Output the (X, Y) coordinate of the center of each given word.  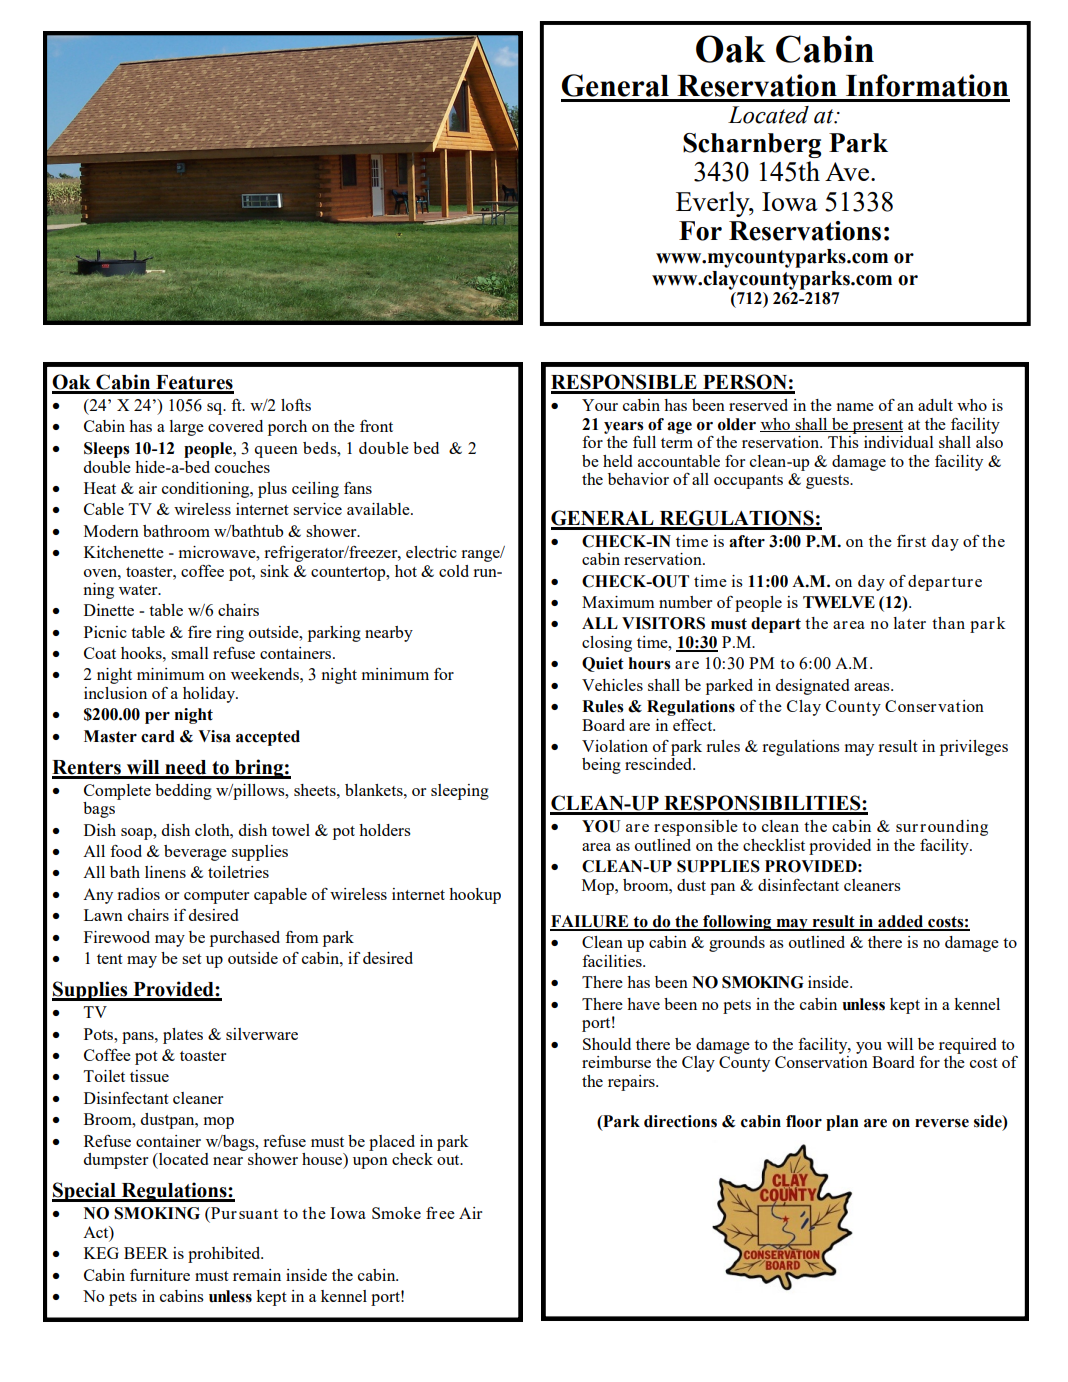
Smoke (396, 1213)
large (186, 428)
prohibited (225, 1255)
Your (600, 405)
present (876, 427)
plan (842, 1123)
